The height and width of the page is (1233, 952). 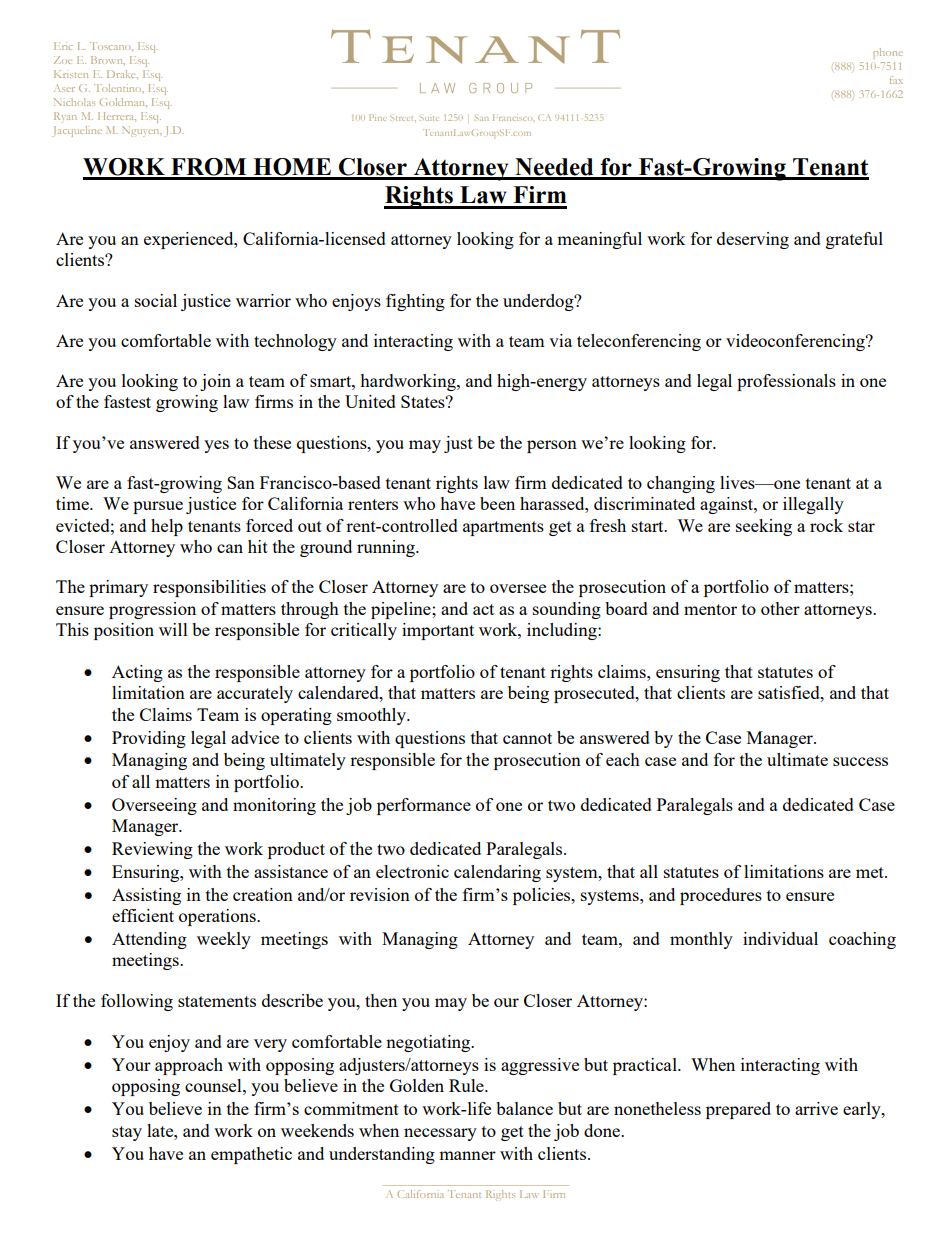 What do you see at coordinates (527, 738) in the page?
I see `cannot` at bounding box center [527, 738].
